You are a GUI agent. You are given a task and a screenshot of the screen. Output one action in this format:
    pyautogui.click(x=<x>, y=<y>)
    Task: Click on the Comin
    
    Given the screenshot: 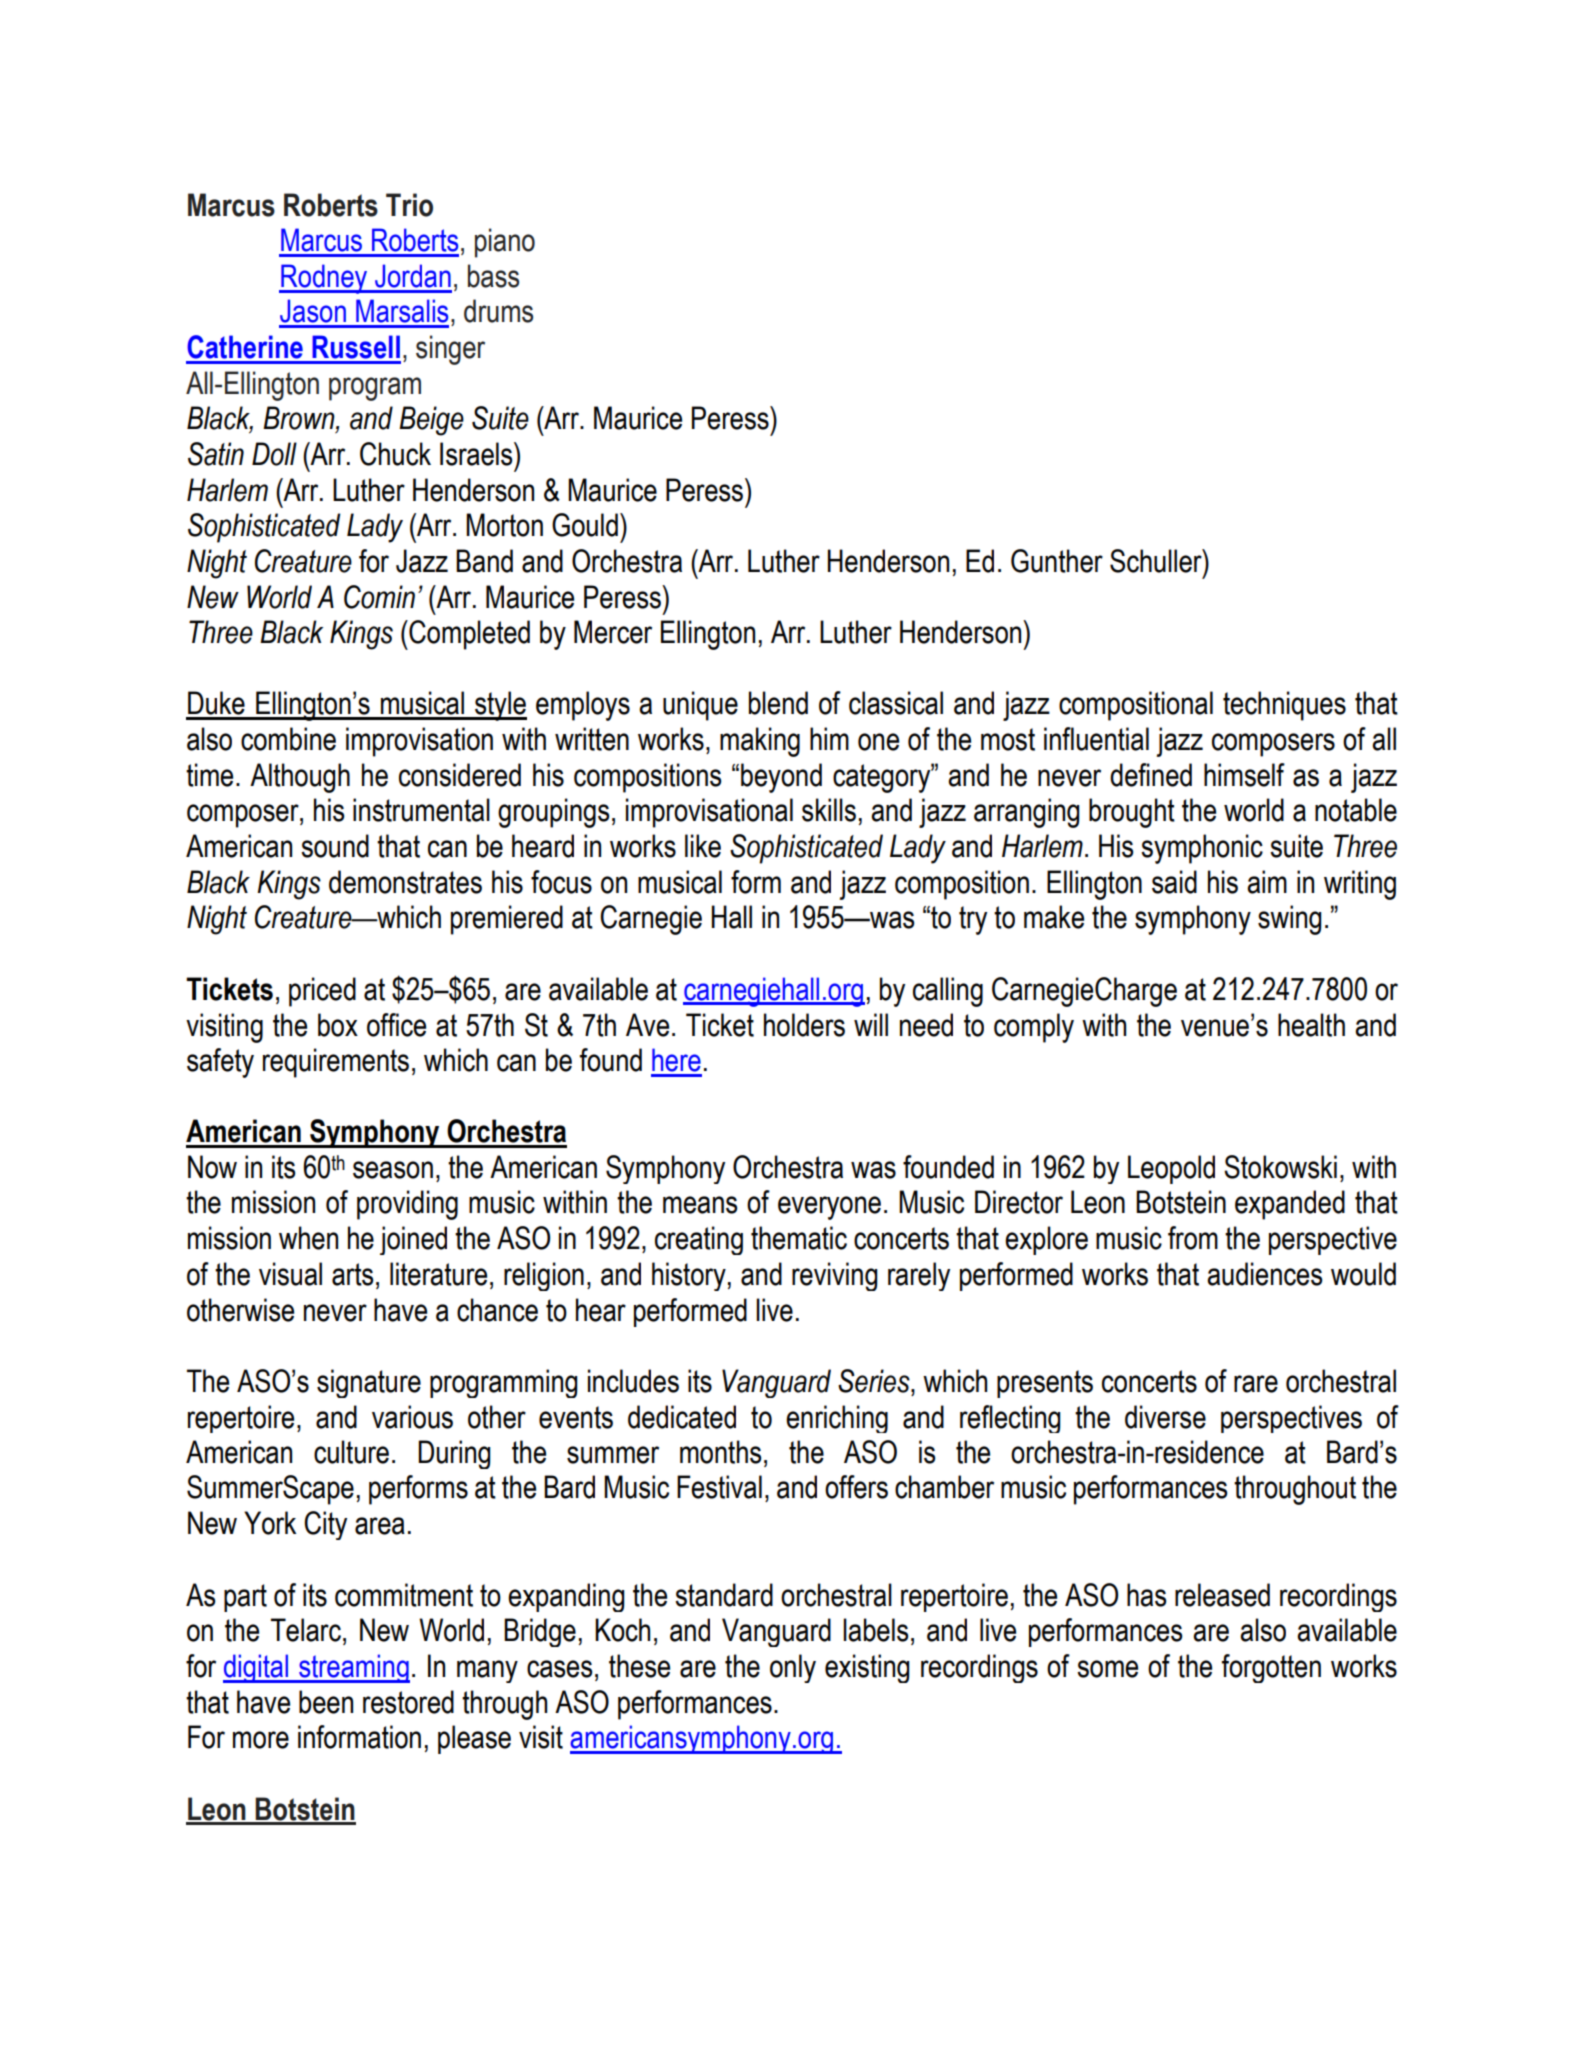 What is the action you would take?
    pyautogui.click(x=379, y=597)
